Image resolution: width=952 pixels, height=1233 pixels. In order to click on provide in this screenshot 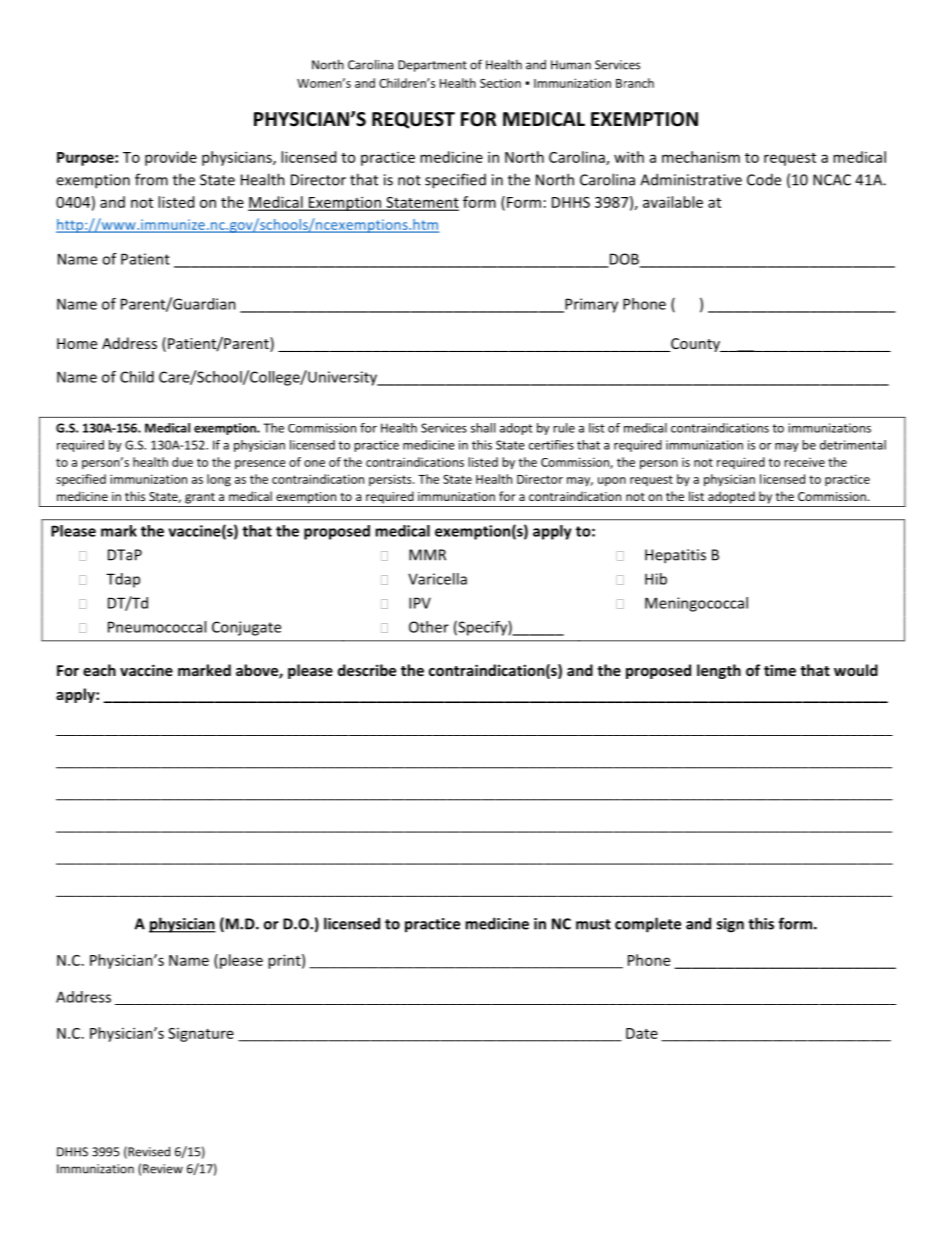, I will do `click(171, 158)`.
